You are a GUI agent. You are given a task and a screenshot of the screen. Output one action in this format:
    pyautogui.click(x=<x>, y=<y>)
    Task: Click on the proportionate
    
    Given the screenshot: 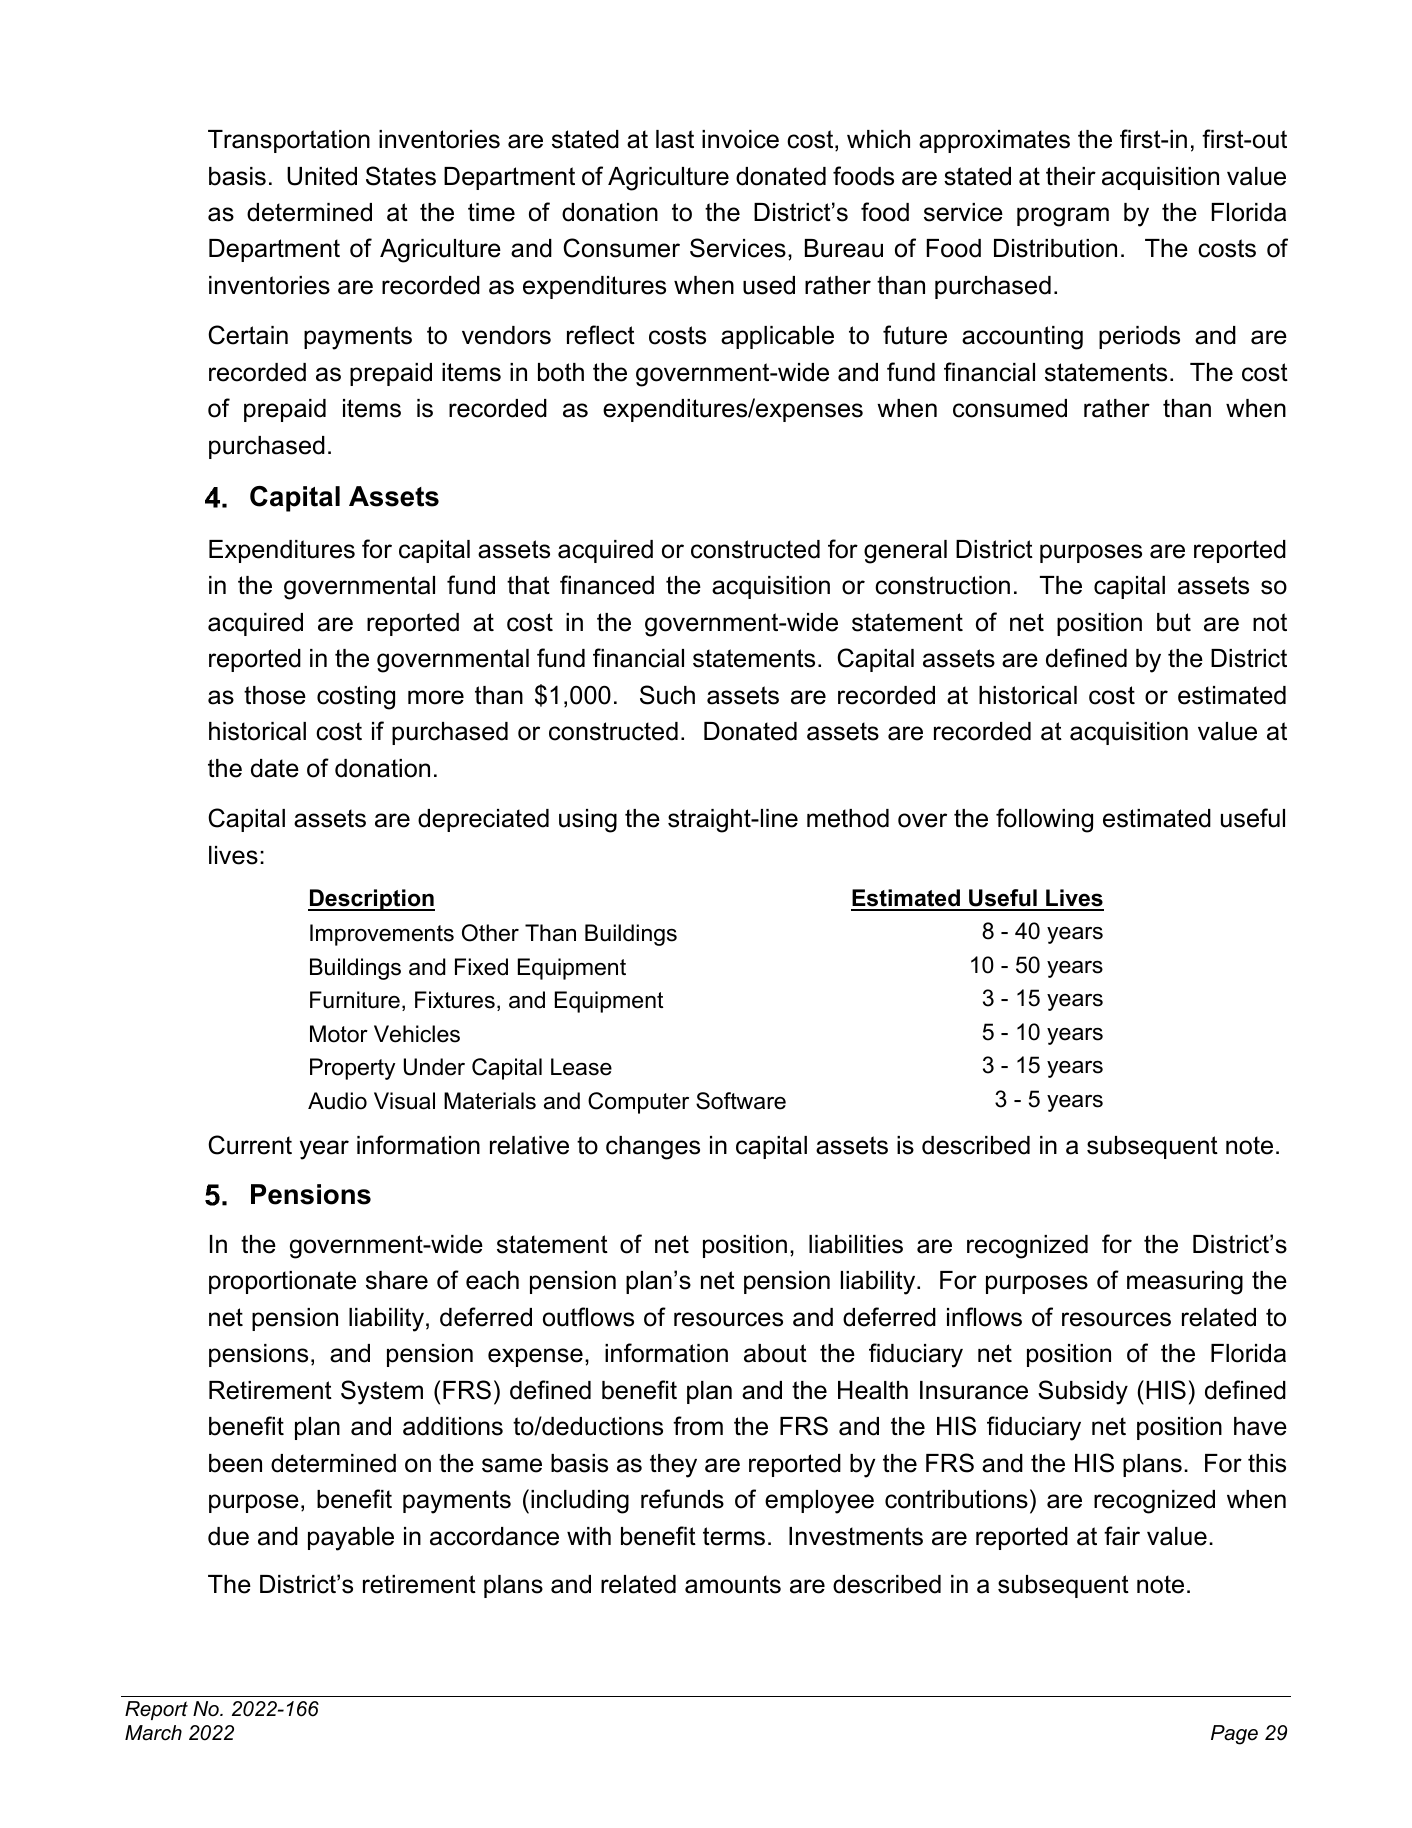 What is the action you would take?
    pyautogui.click(x=282, y=1282)
